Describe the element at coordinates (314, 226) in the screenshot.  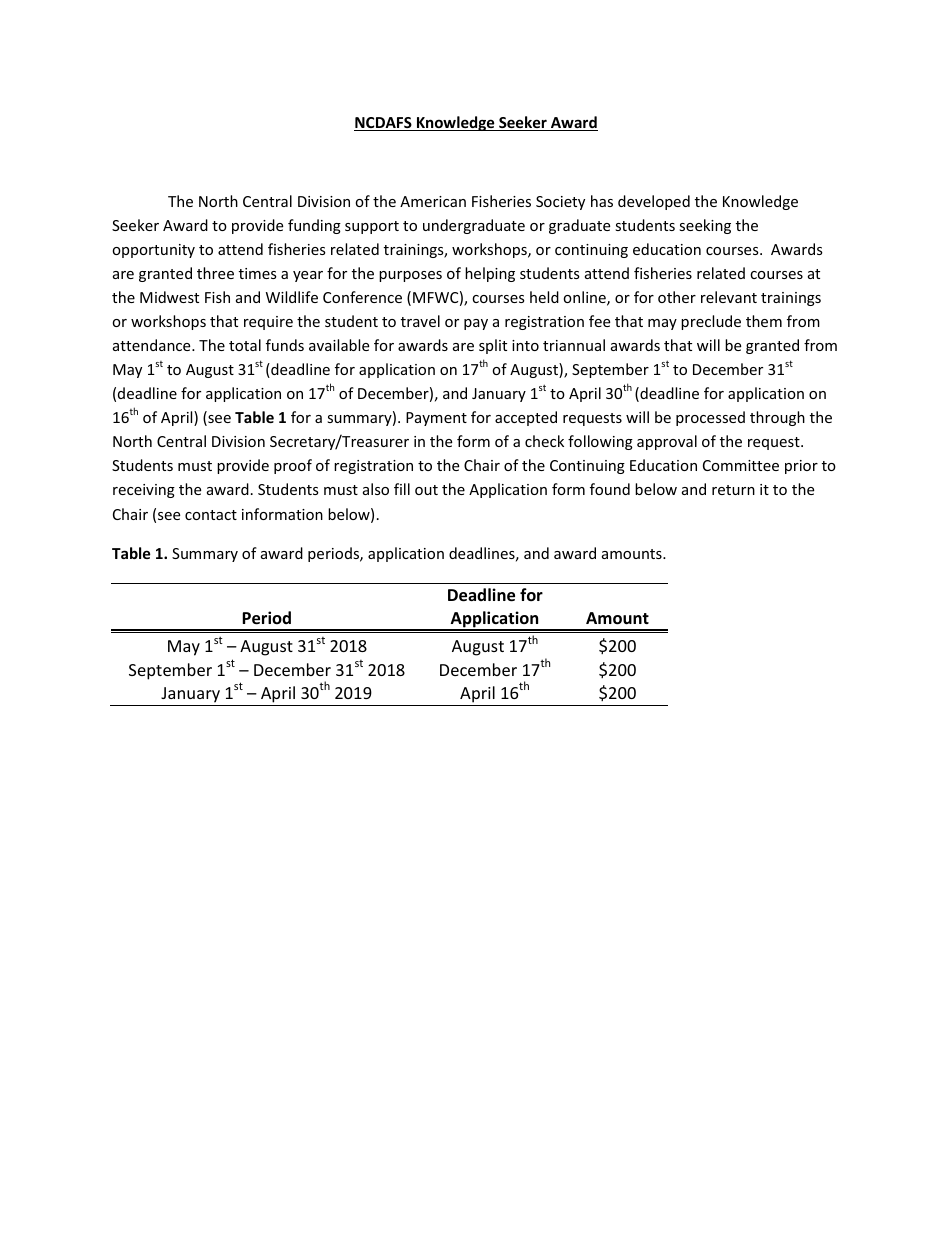
I see `funding` at that location.
